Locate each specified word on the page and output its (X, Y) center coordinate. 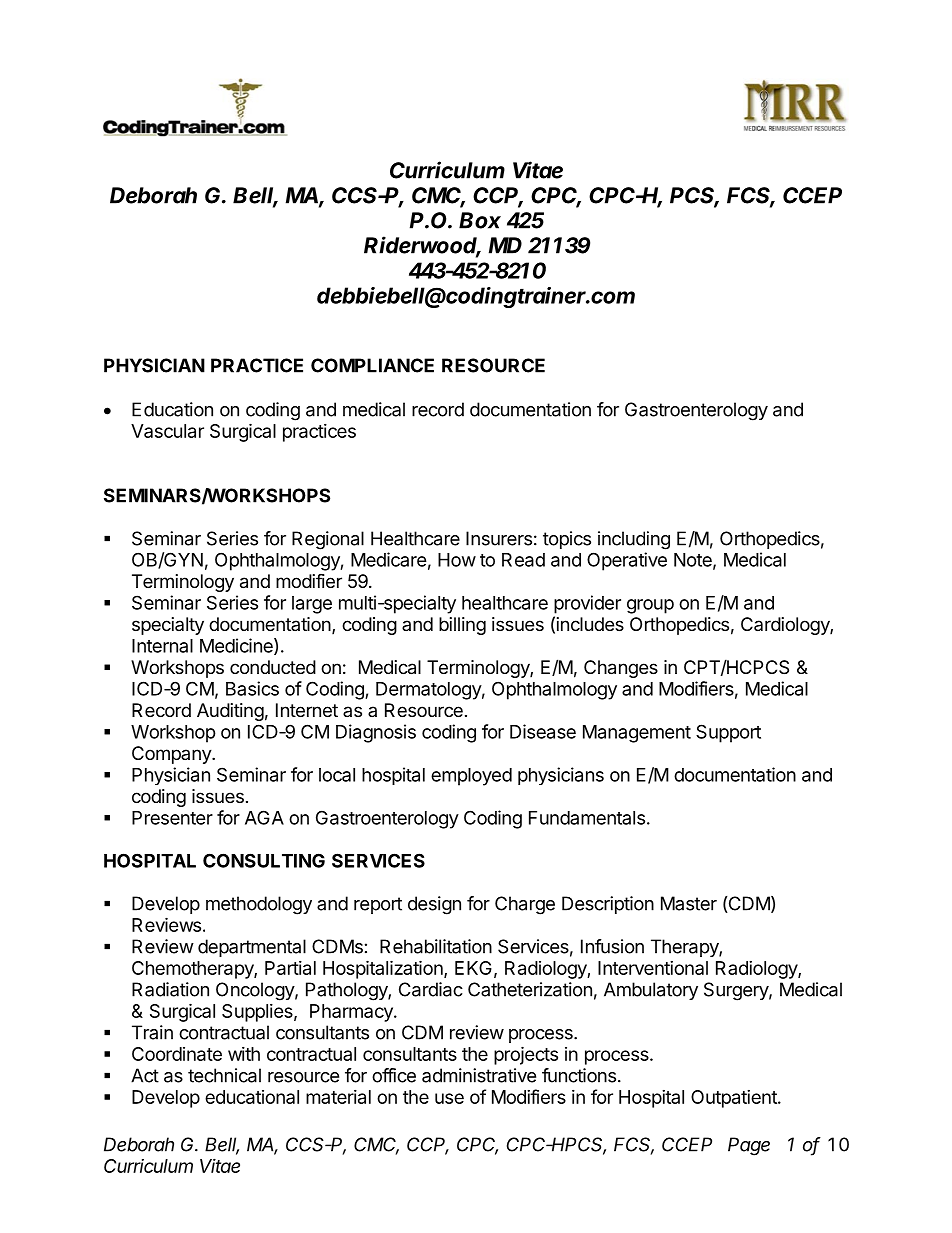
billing (462, 626)
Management (637, 734)
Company (172, 755)
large (312, 605)
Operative (627, 561)
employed (471, 777)
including (634, 540)
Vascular (167, 431)
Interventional (653, 968)
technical (224, 1075)
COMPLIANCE (372, 365)
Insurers (499, 538)
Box (480, 220)
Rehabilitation (436, 946)
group (650, 606)
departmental (252, 948)
